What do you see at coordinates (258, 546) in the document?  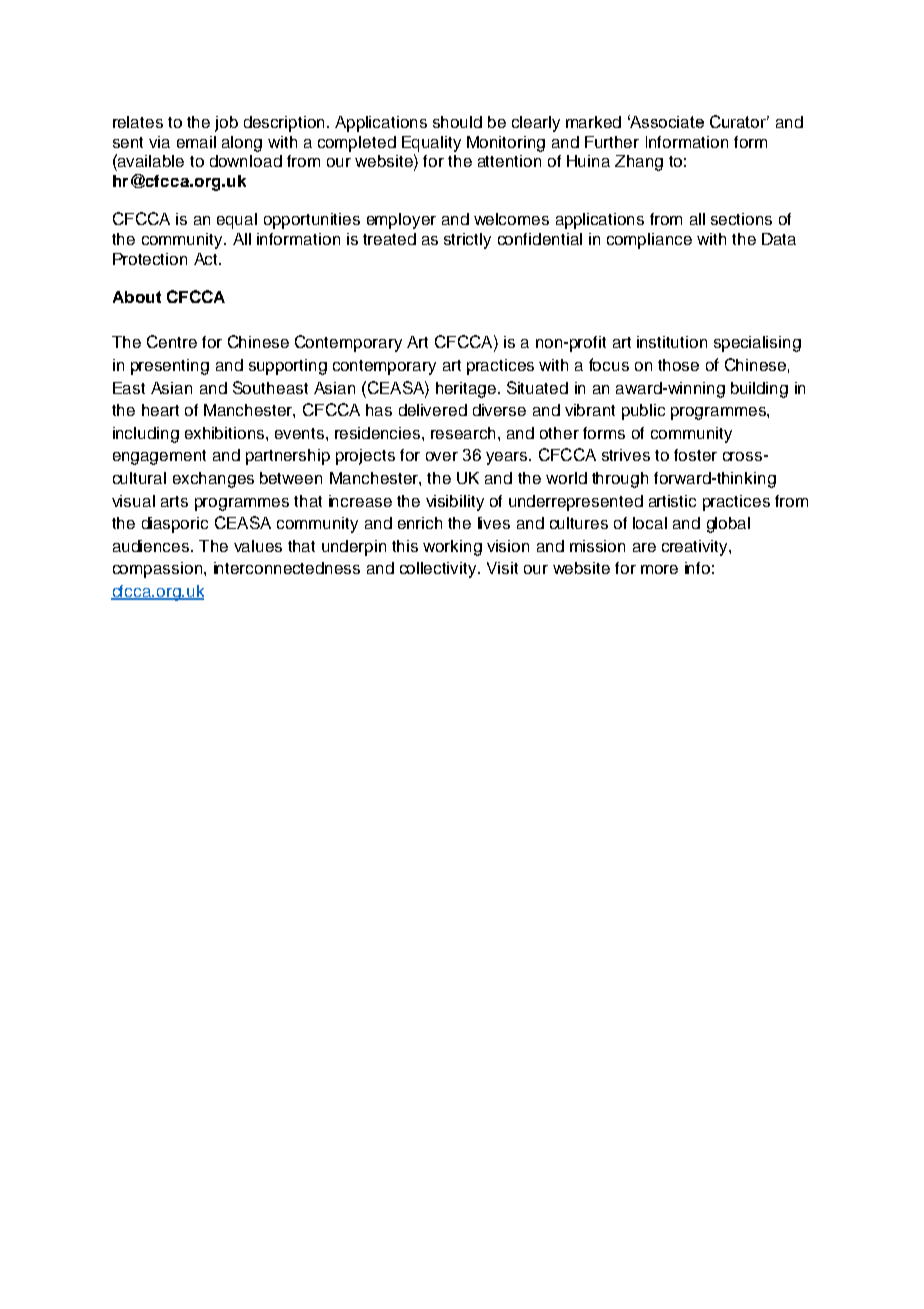 I see `values` at bounding box center [258, 546].
